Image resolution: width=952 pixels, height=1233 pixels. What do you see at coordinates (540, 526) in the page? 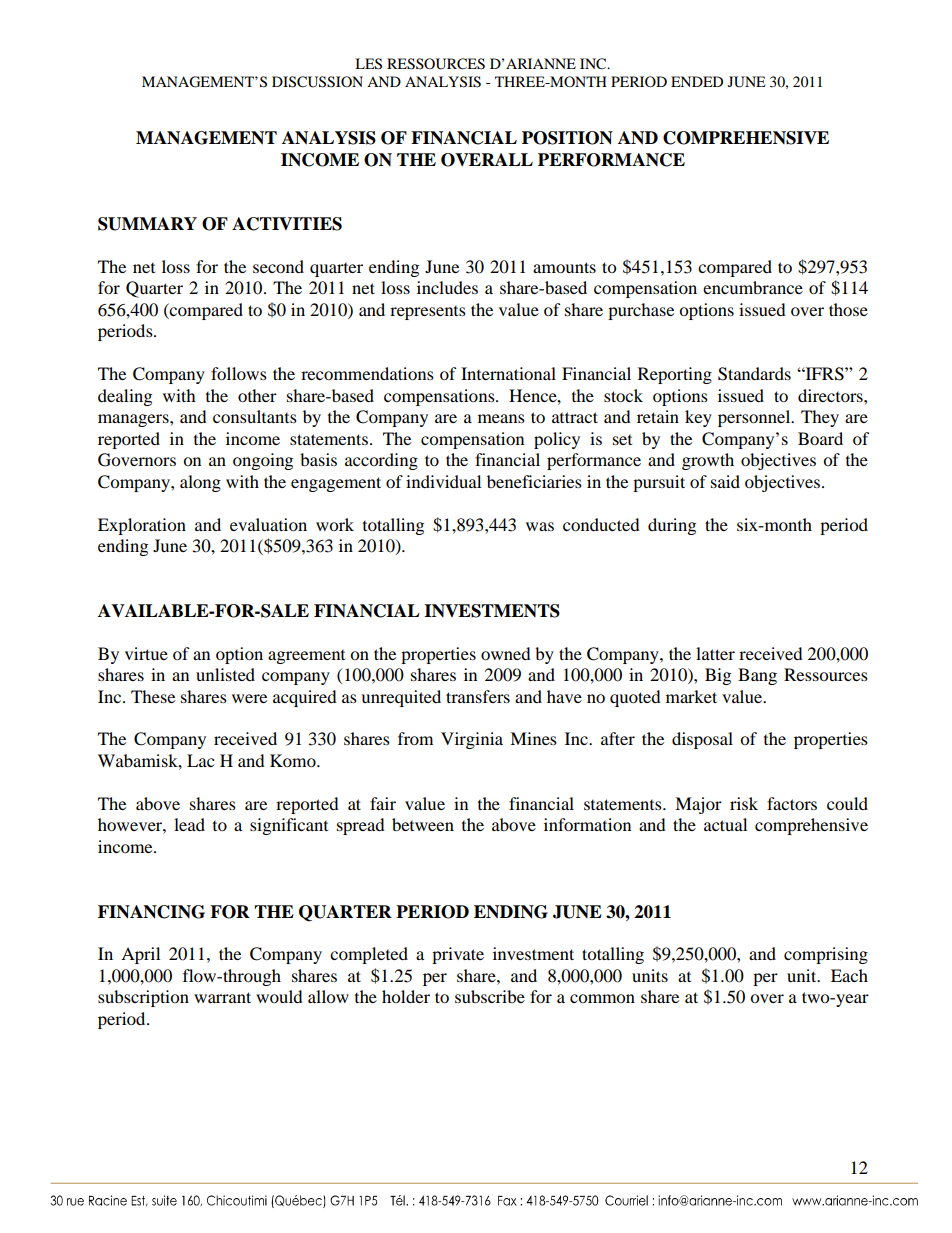
I see `was` at bounding box center [540, 526].
